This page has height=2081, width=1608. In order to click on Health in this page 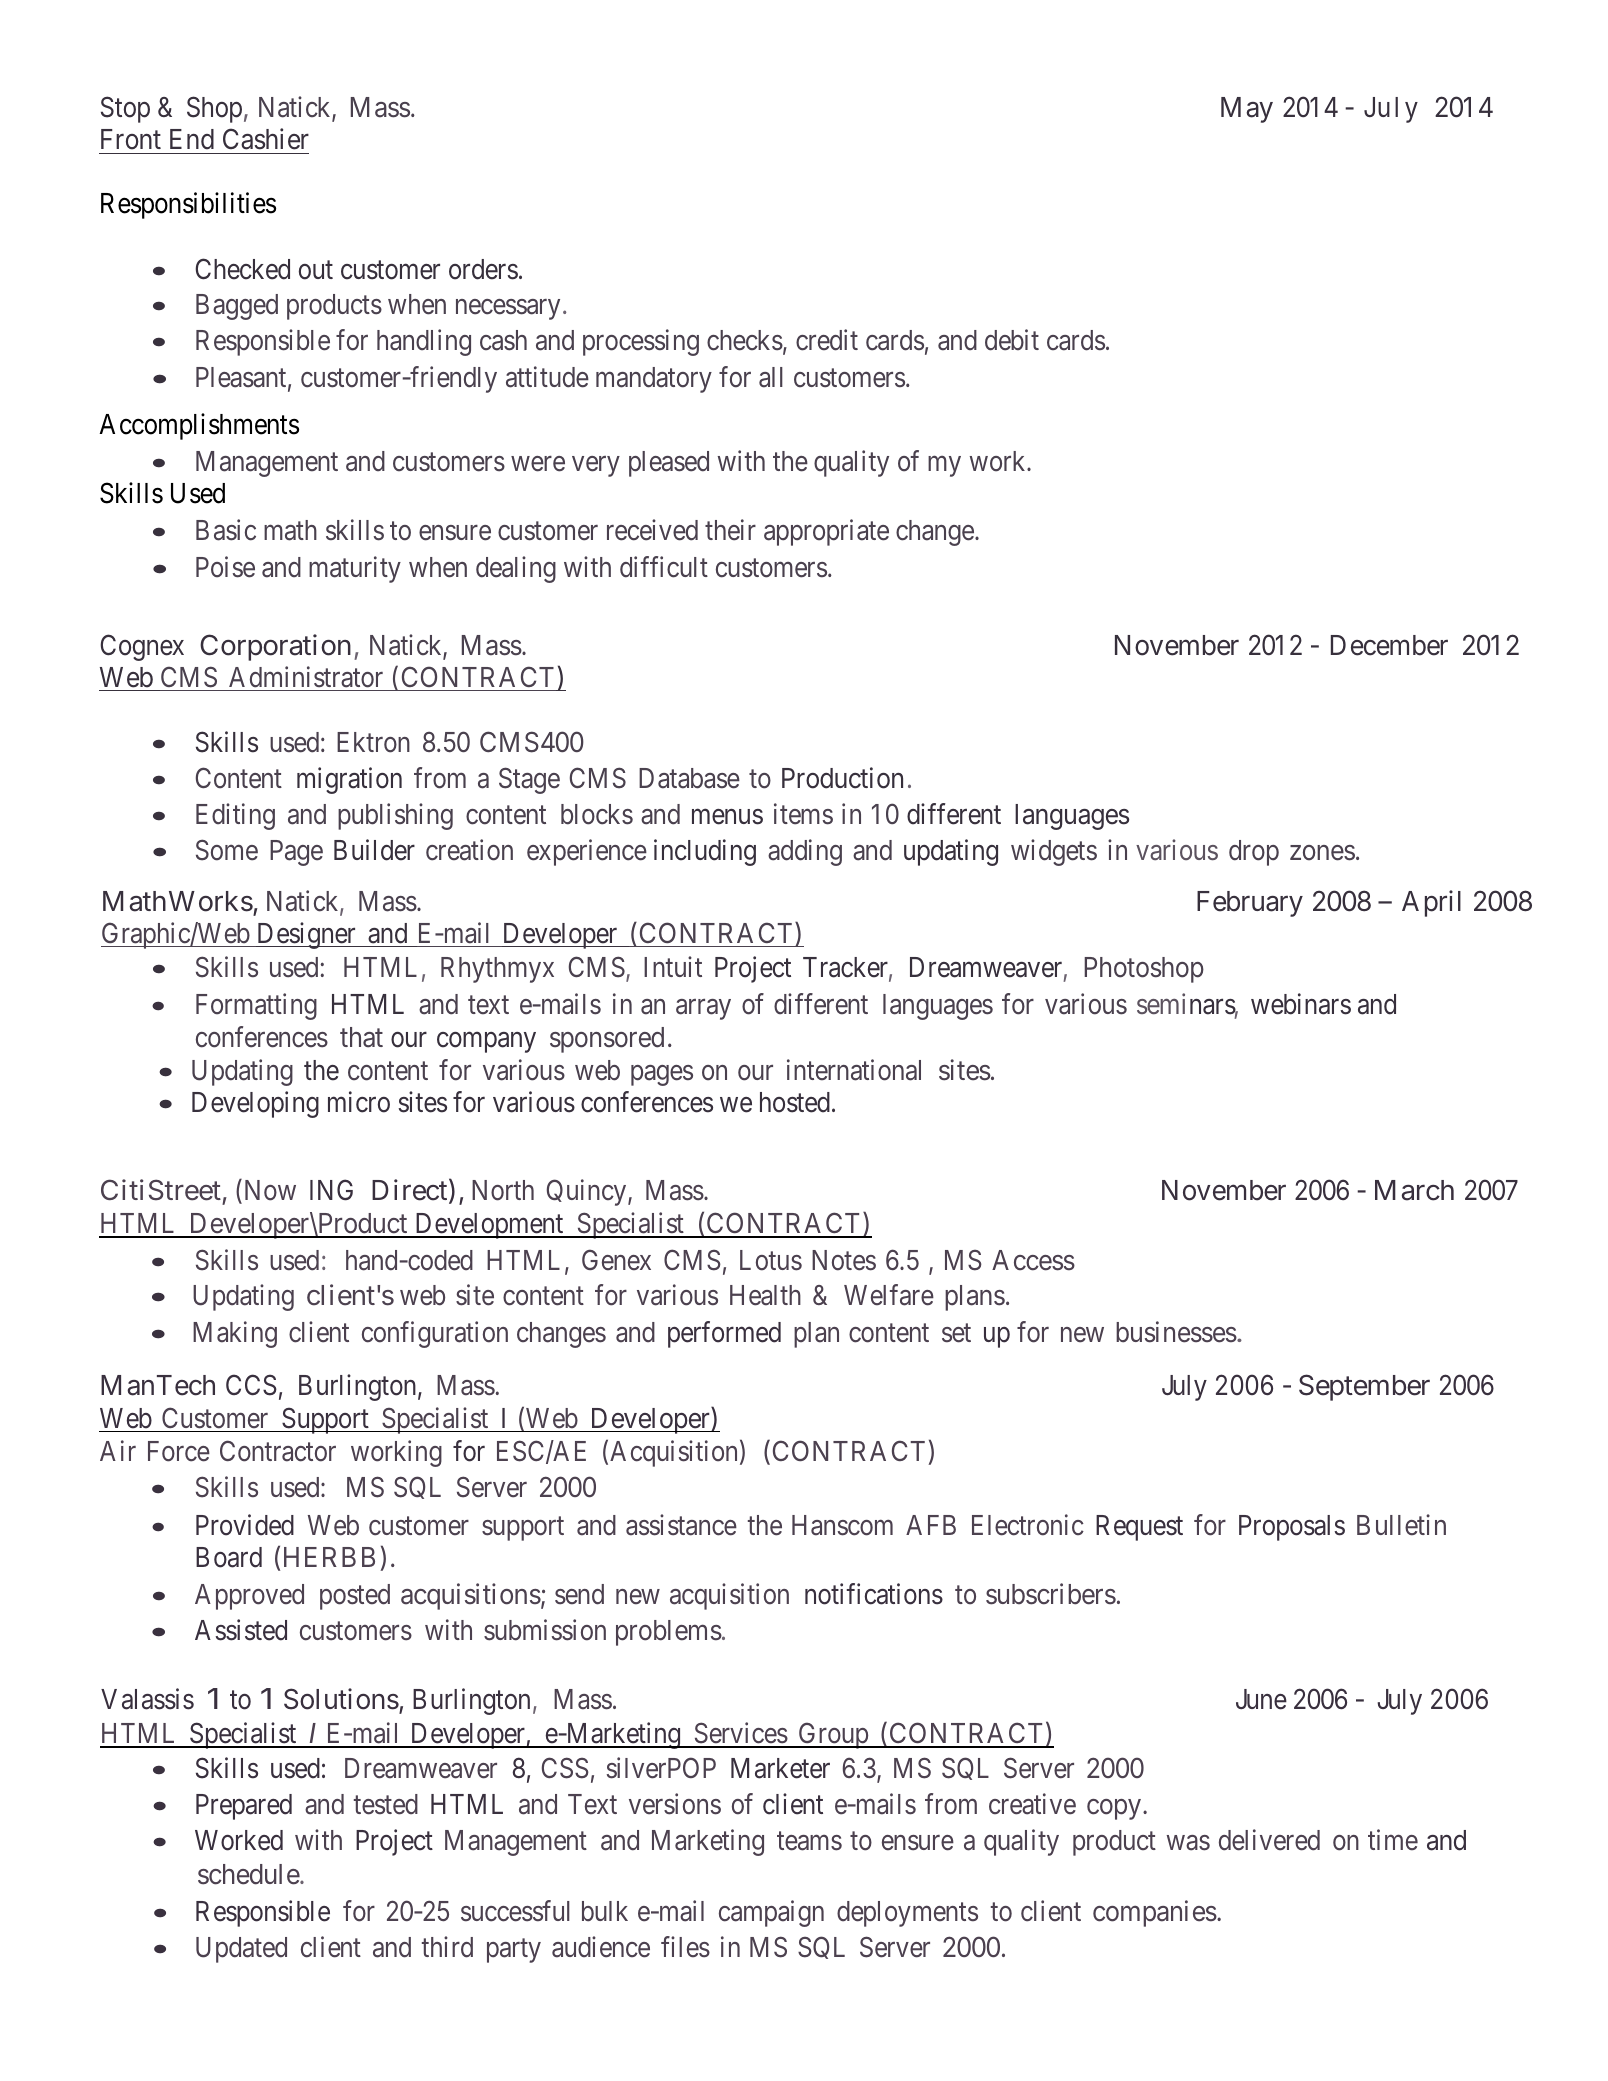, I will do `click(765, 1295)`.
